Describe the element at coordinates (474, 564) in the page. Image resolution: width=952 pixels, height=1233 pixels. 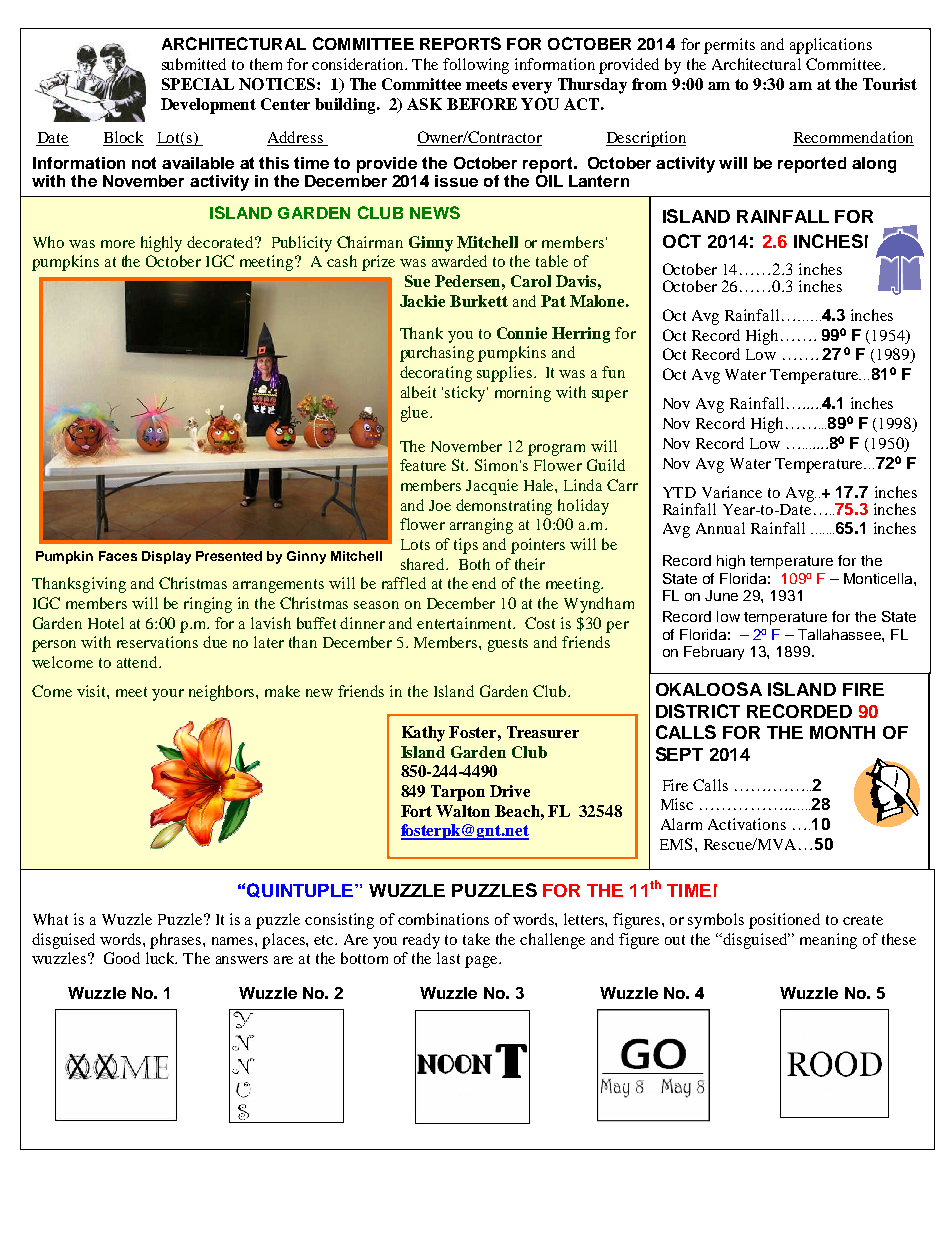
I see `Both` at that location.
